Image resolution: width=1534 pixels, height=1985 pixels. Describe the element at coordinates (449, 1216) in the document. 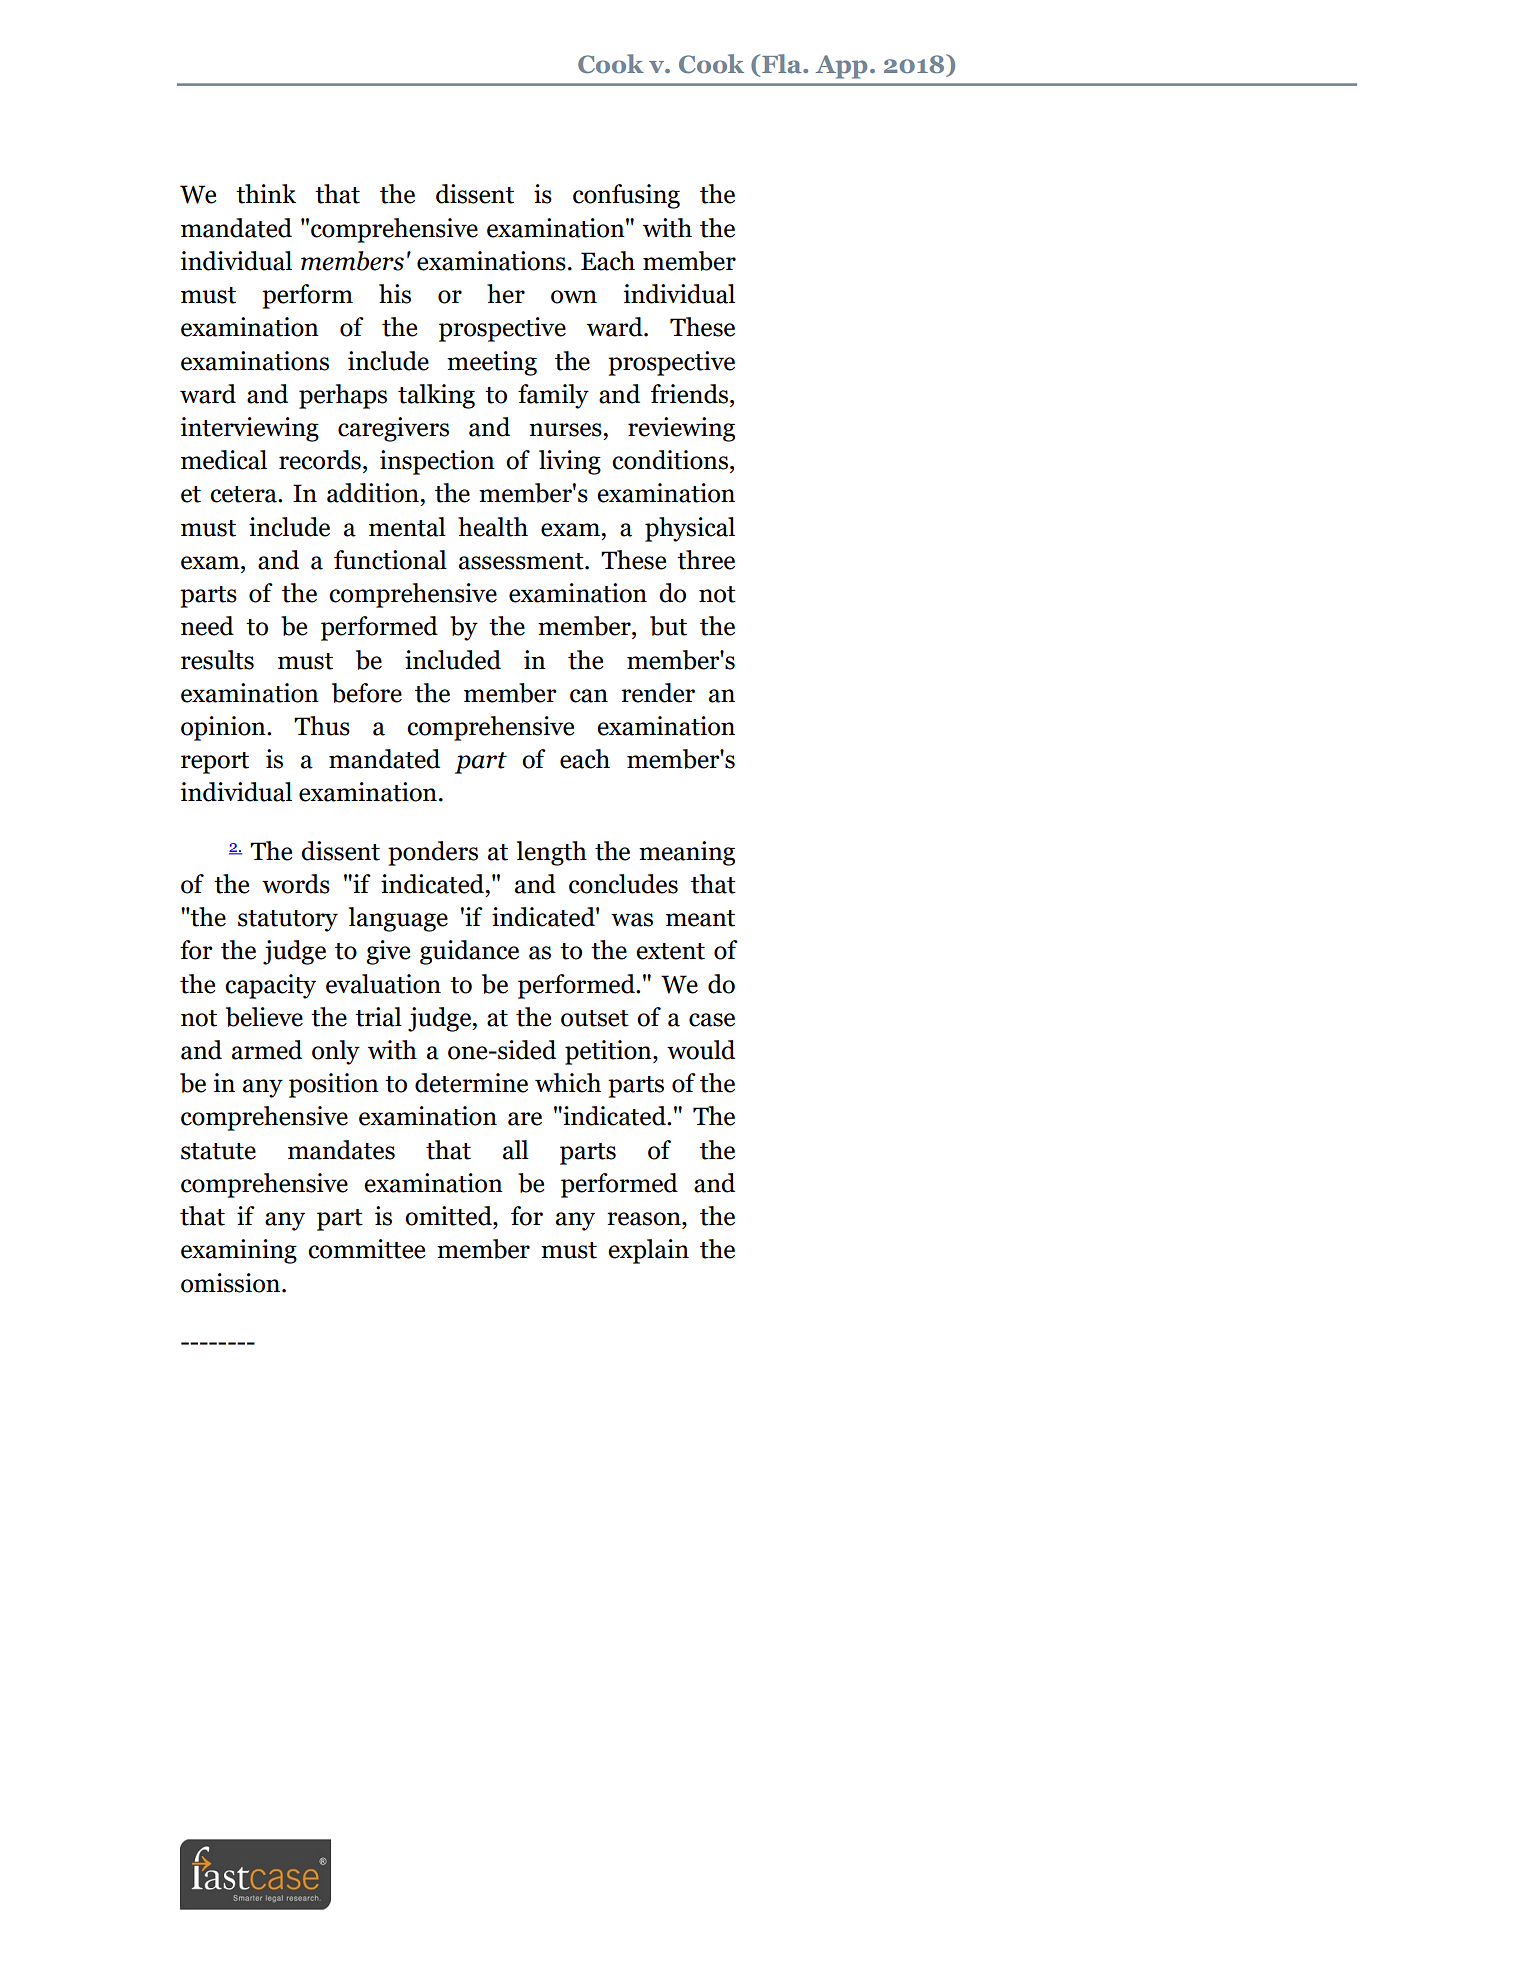

I see `omitted` at that location.
